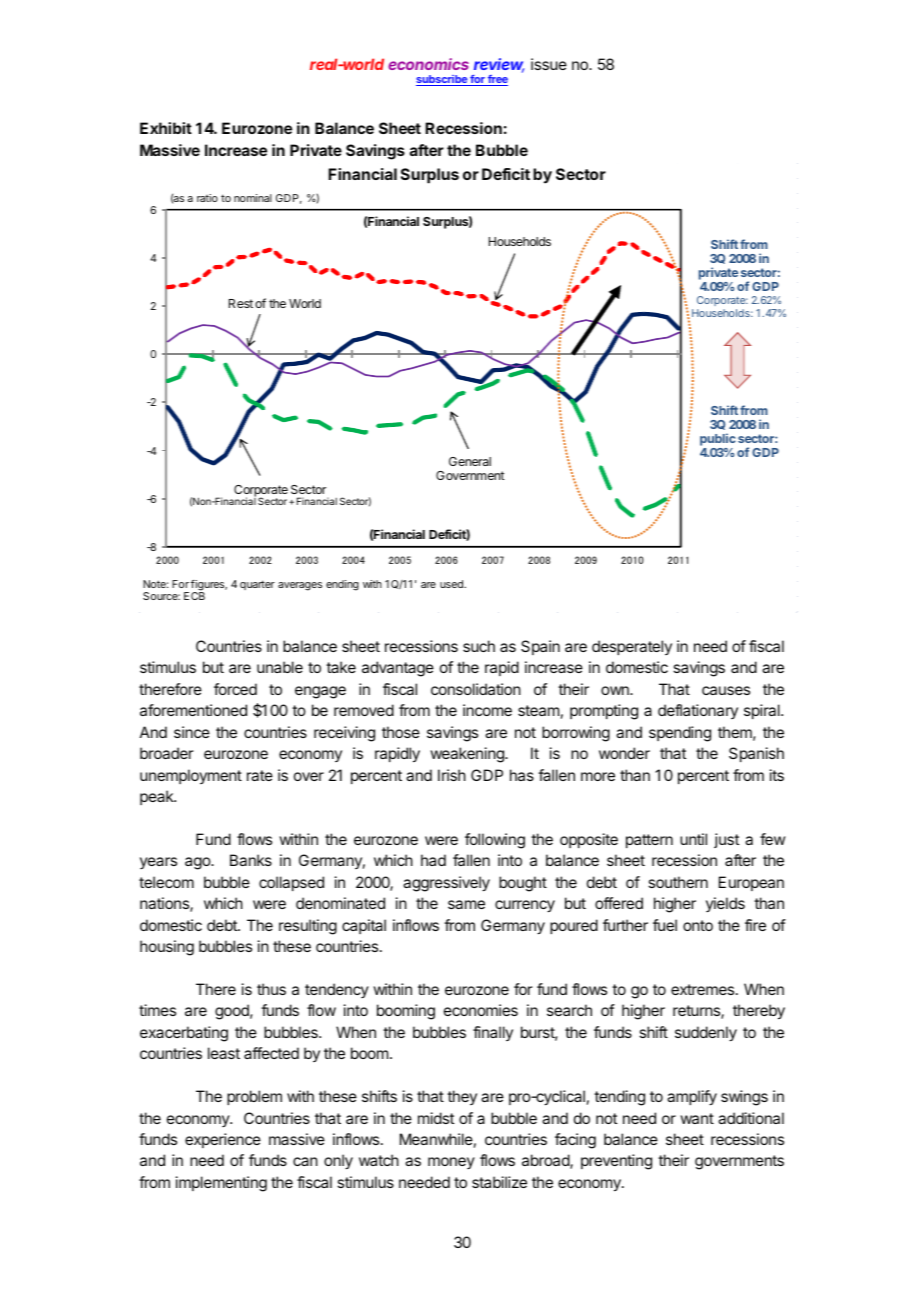 Image resolution: width=924 pixels, height=1308 pixels. Describe the element at coordinates (466, 904) in the screenshot. I see `same` at that location.
